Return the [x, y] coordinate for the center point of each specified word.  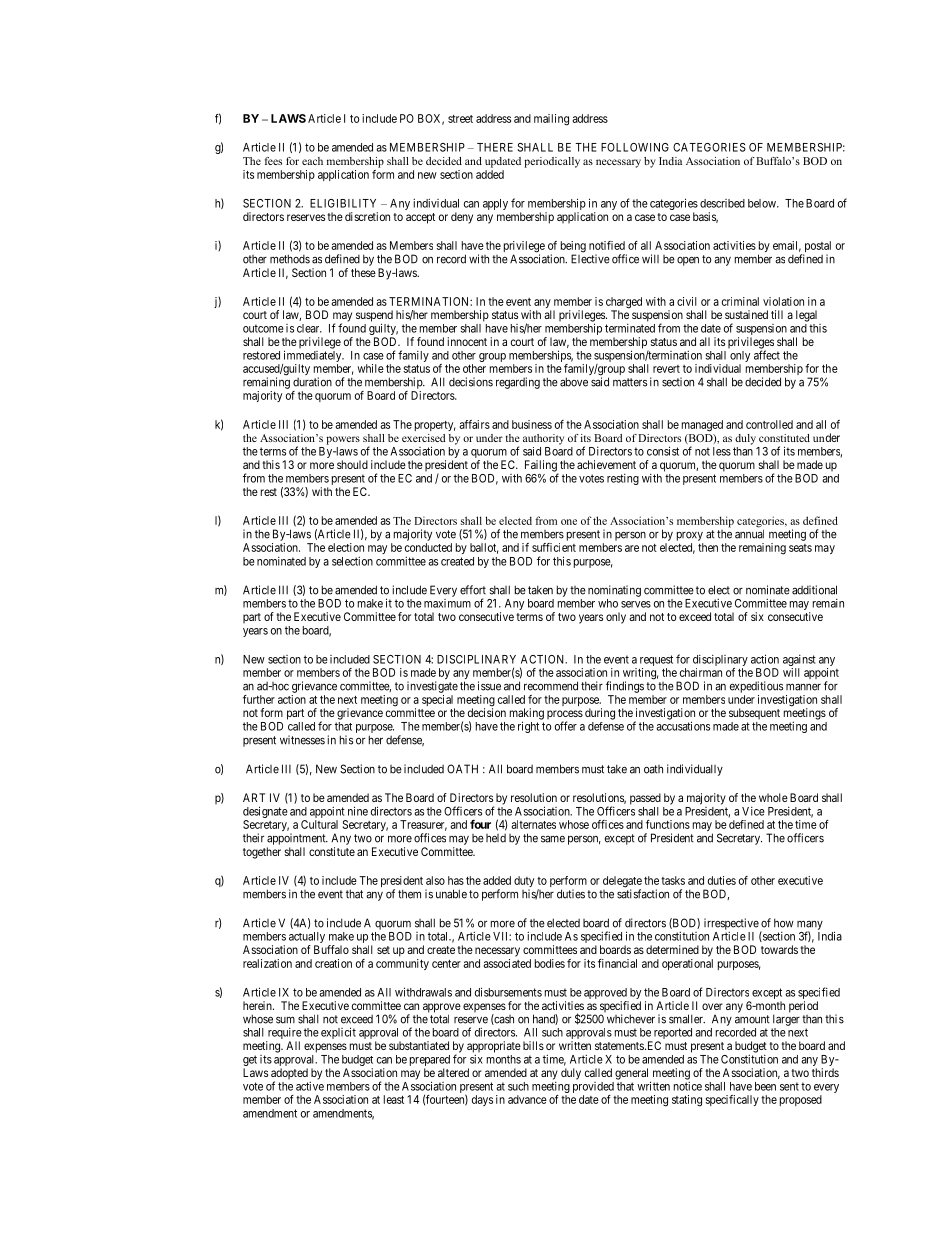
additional [814, 590]
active [310, 1086]
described [722, 203]
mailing [551, 120]
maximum [447, 603]
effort [473, 590]
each [312, 161]
